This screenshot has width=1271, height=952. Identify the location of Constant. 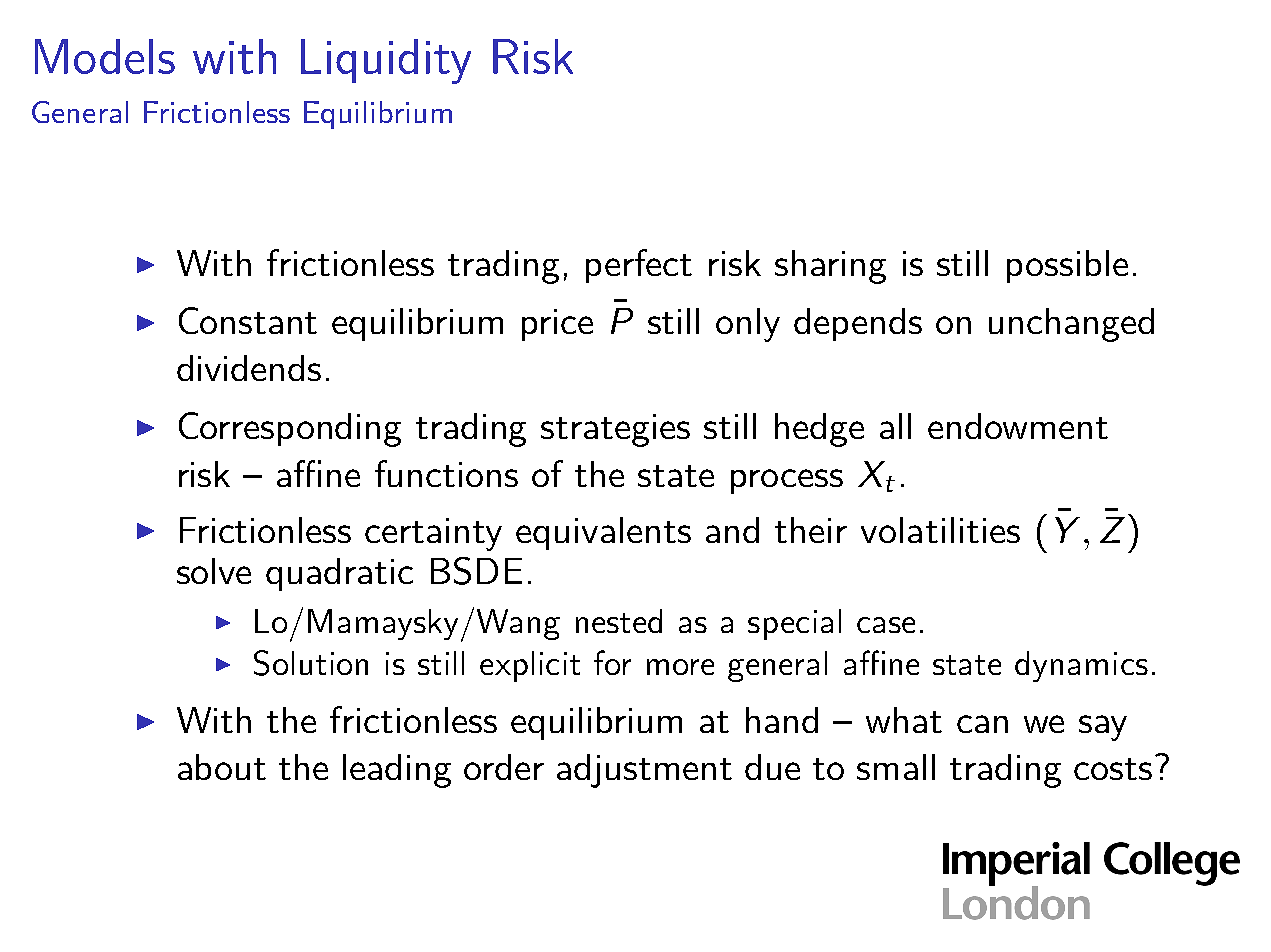
(248, 320).
